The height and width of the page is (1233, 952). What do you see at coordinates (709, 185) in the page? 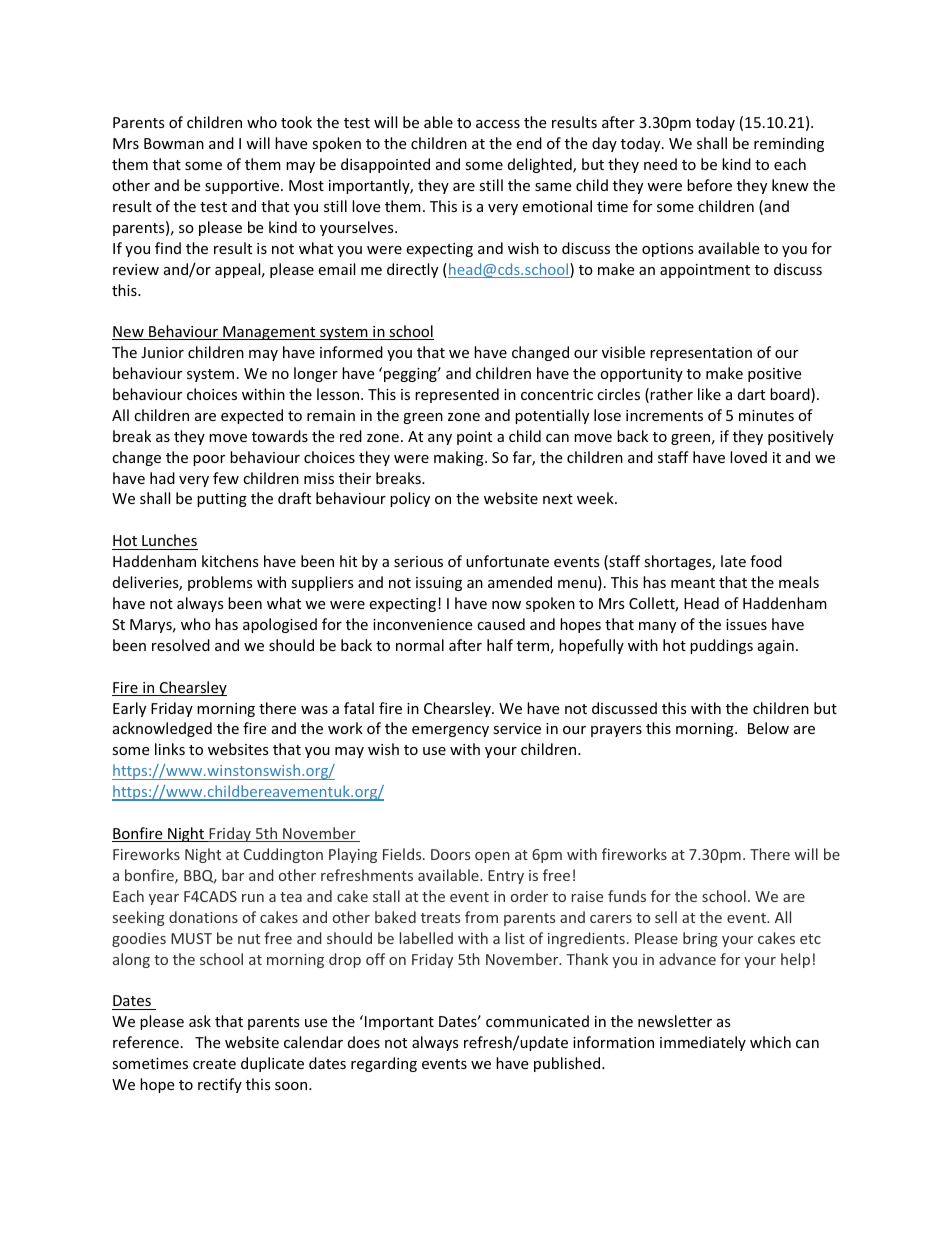
I see `before` at bounding box center [709, 185].
